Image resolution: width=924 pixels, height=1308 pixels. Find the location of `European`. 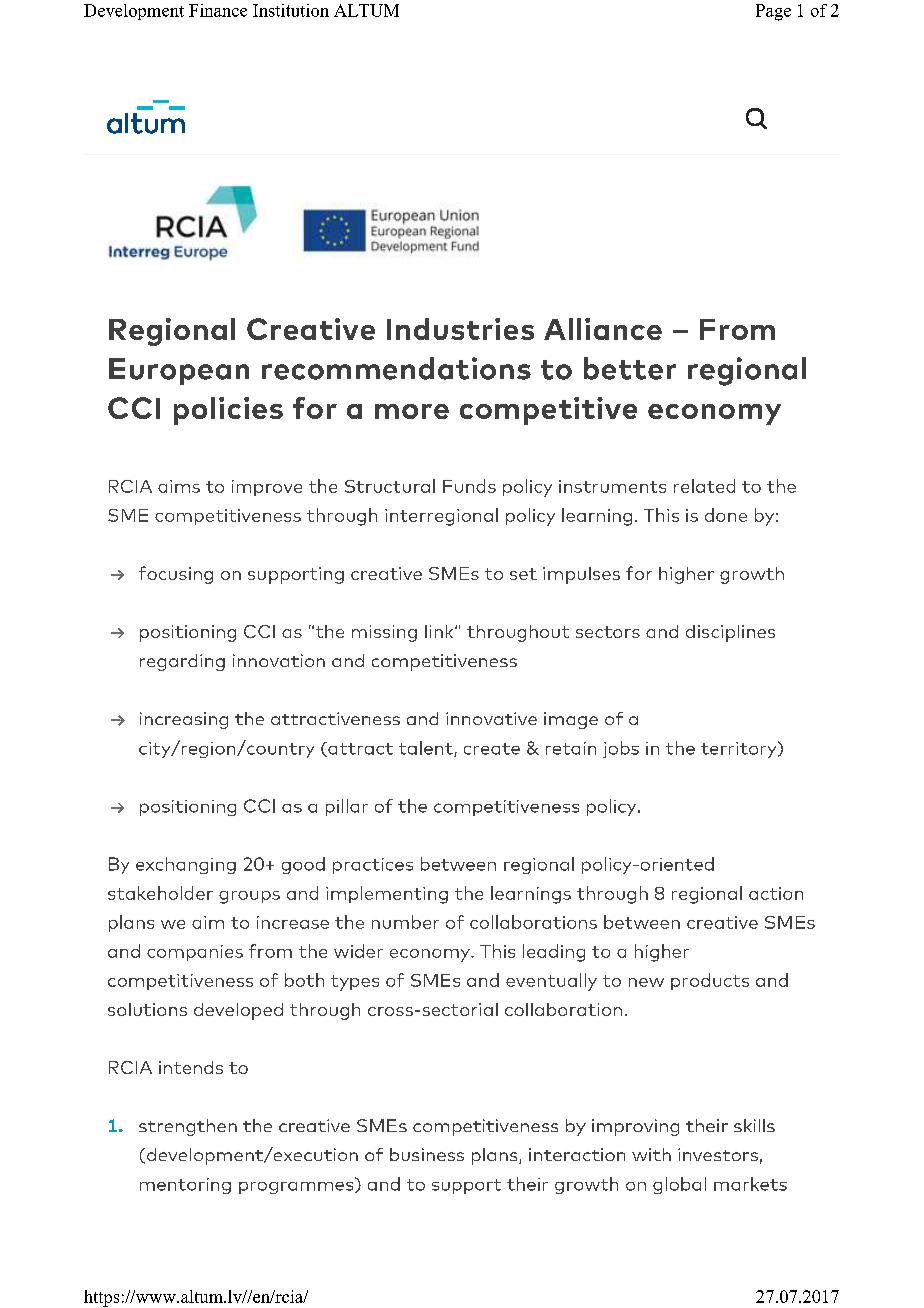

European is located at coordinates (179, 371).
